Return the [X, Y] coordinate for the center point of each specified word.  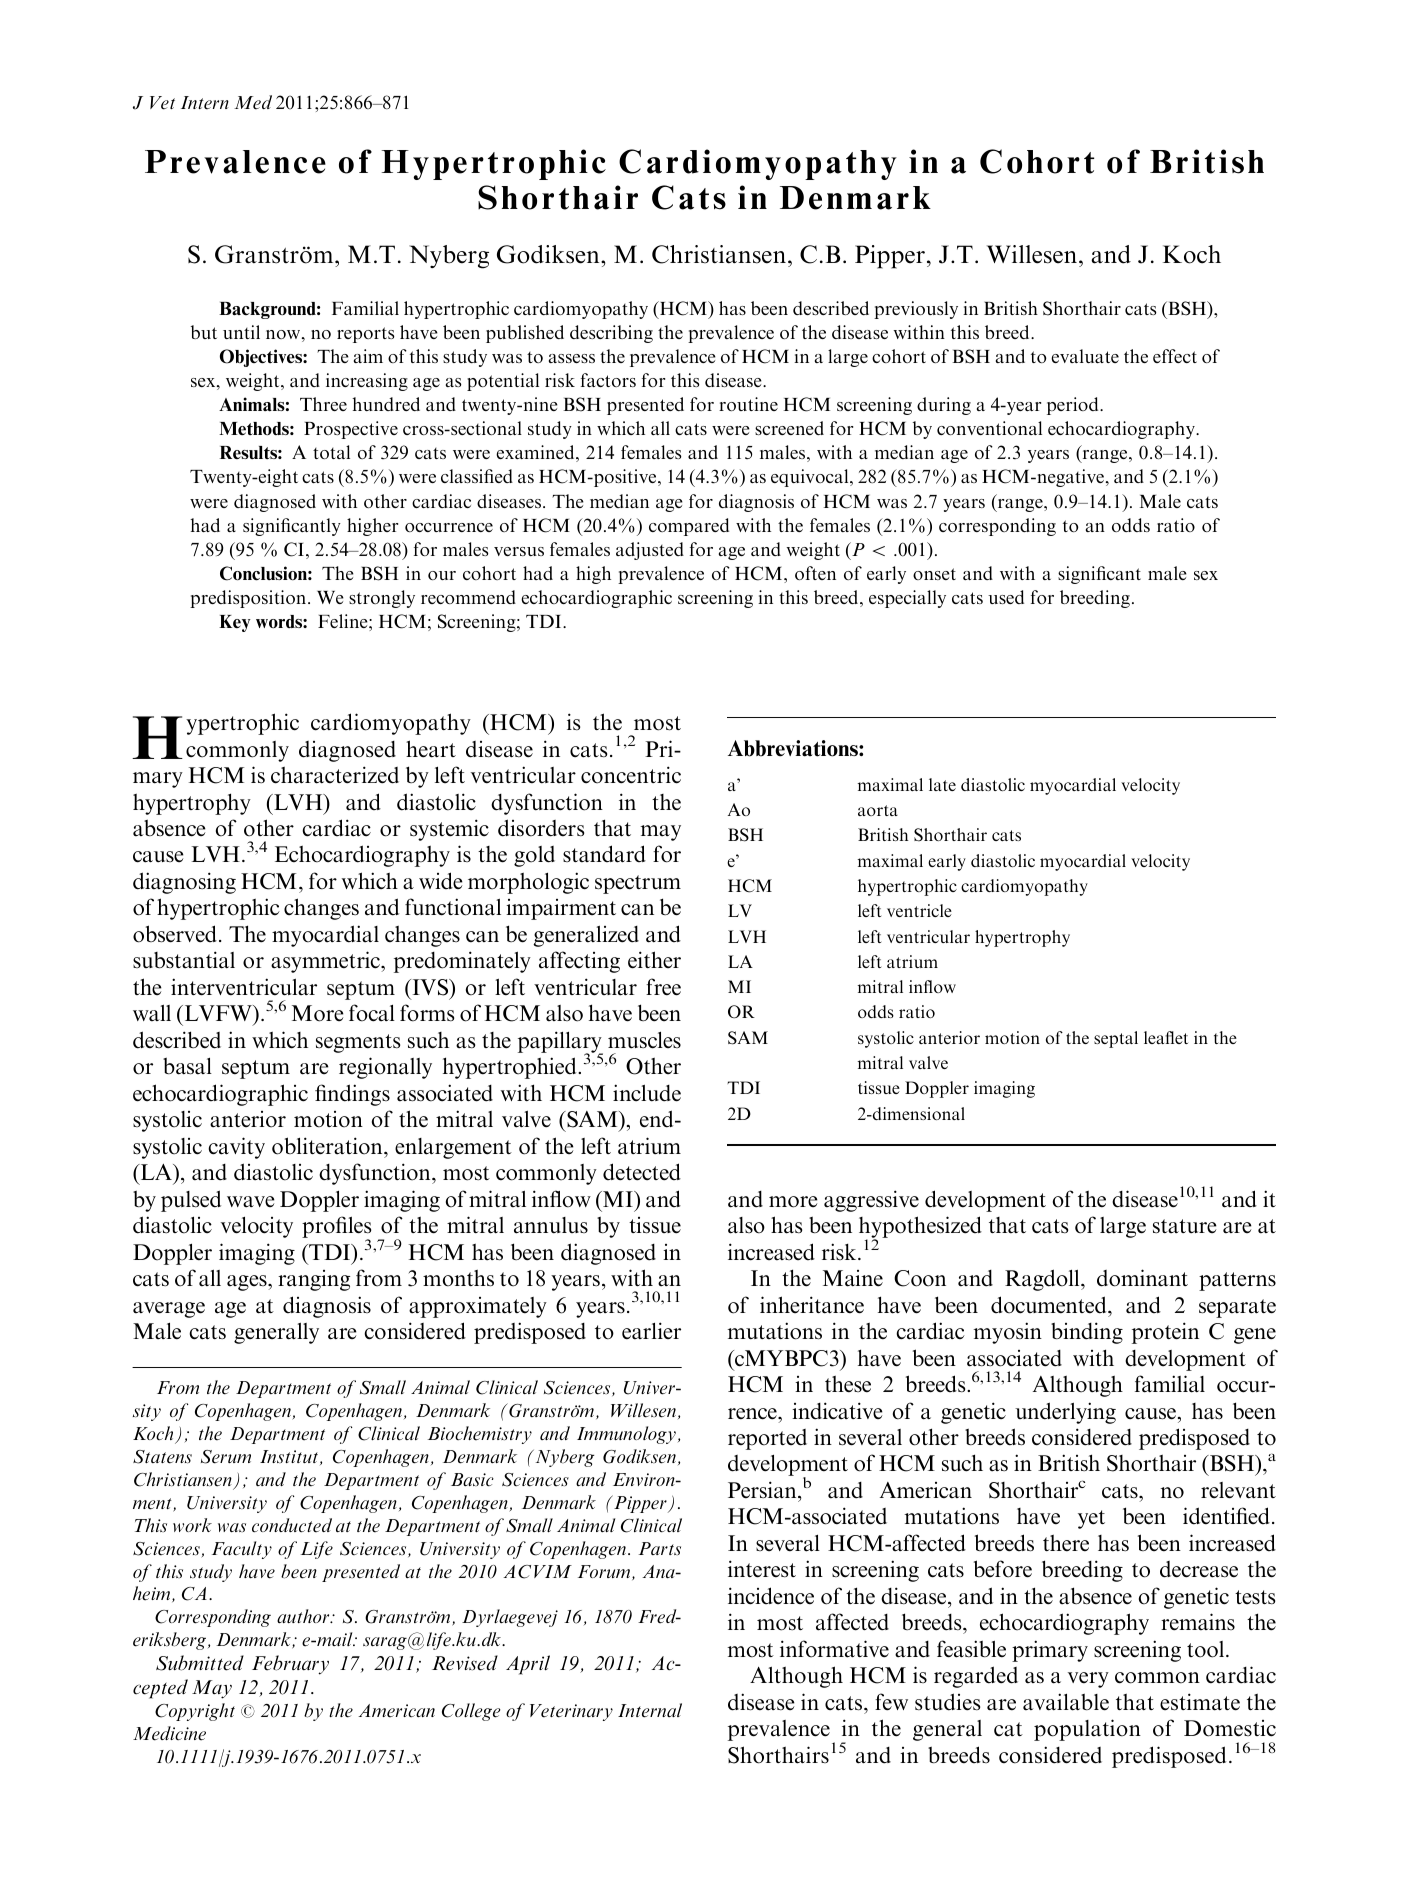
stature [1185, 1226]
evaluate [1085, 356]
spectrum [638, 884]
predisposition [249, 599]
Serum [226, 1457]
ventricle [919, 910]
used [1006, 597]
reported [767, 1439]
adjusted [650, 551]
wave [251, 1202]
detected [642, 1172]
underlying [1065, 1413]
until [241, 332]
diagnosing [184, 883]
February [290, 1665]
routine [748, 404]
